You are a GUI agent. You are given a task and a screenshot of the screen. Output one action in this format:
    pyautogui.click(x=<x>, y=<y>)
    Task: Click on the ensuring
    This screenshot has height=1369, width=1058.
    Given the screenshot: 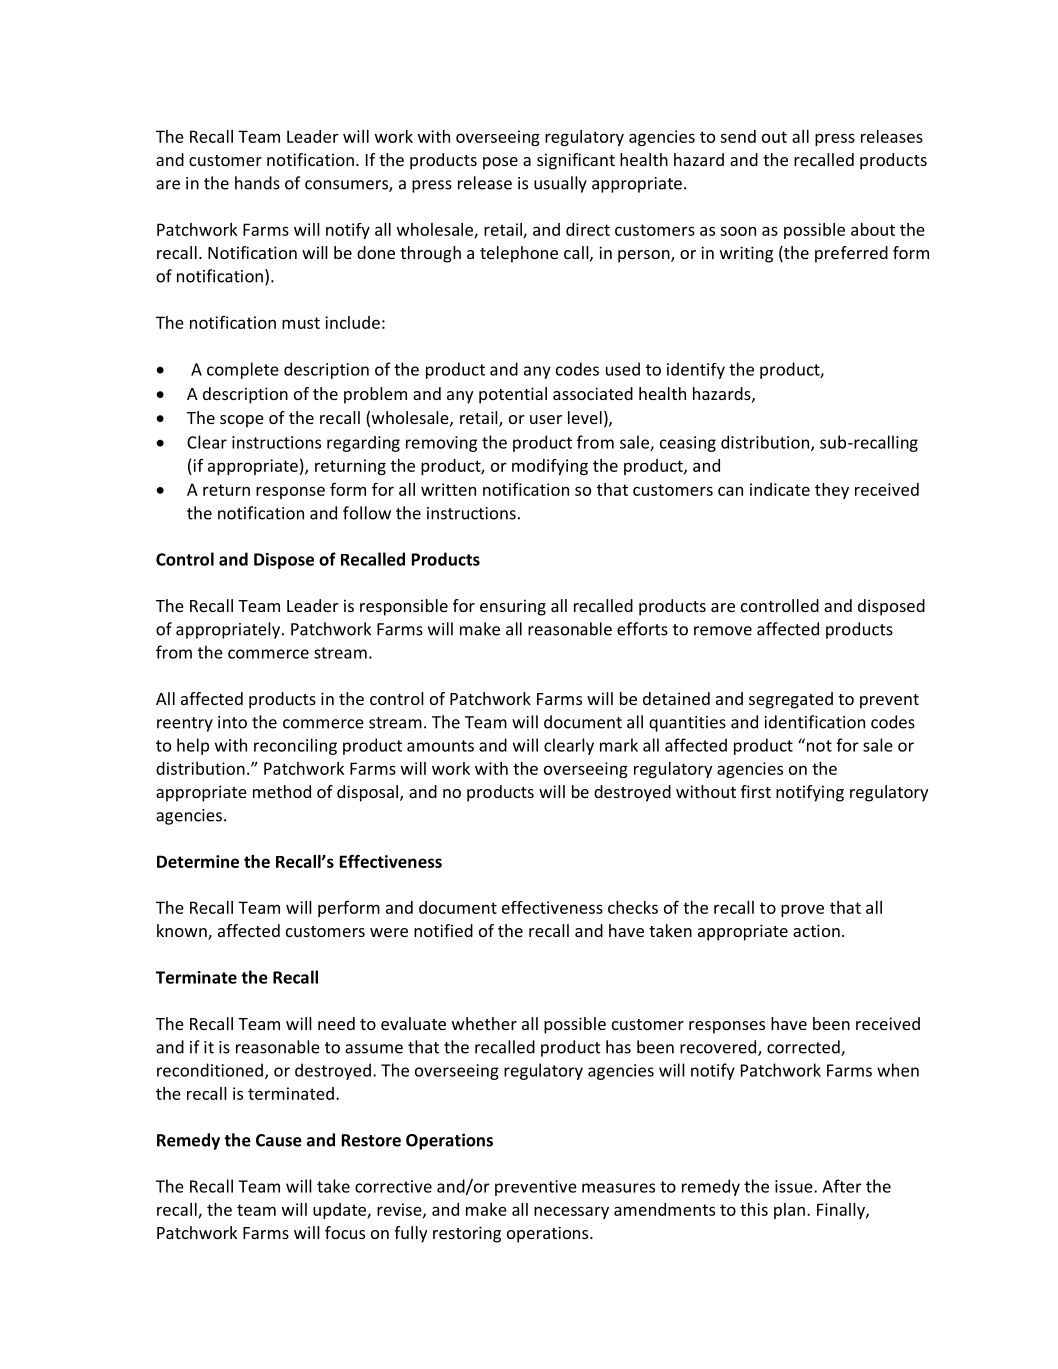 What is the action you would take?
    pyautogui.click(x=513, y=607)
